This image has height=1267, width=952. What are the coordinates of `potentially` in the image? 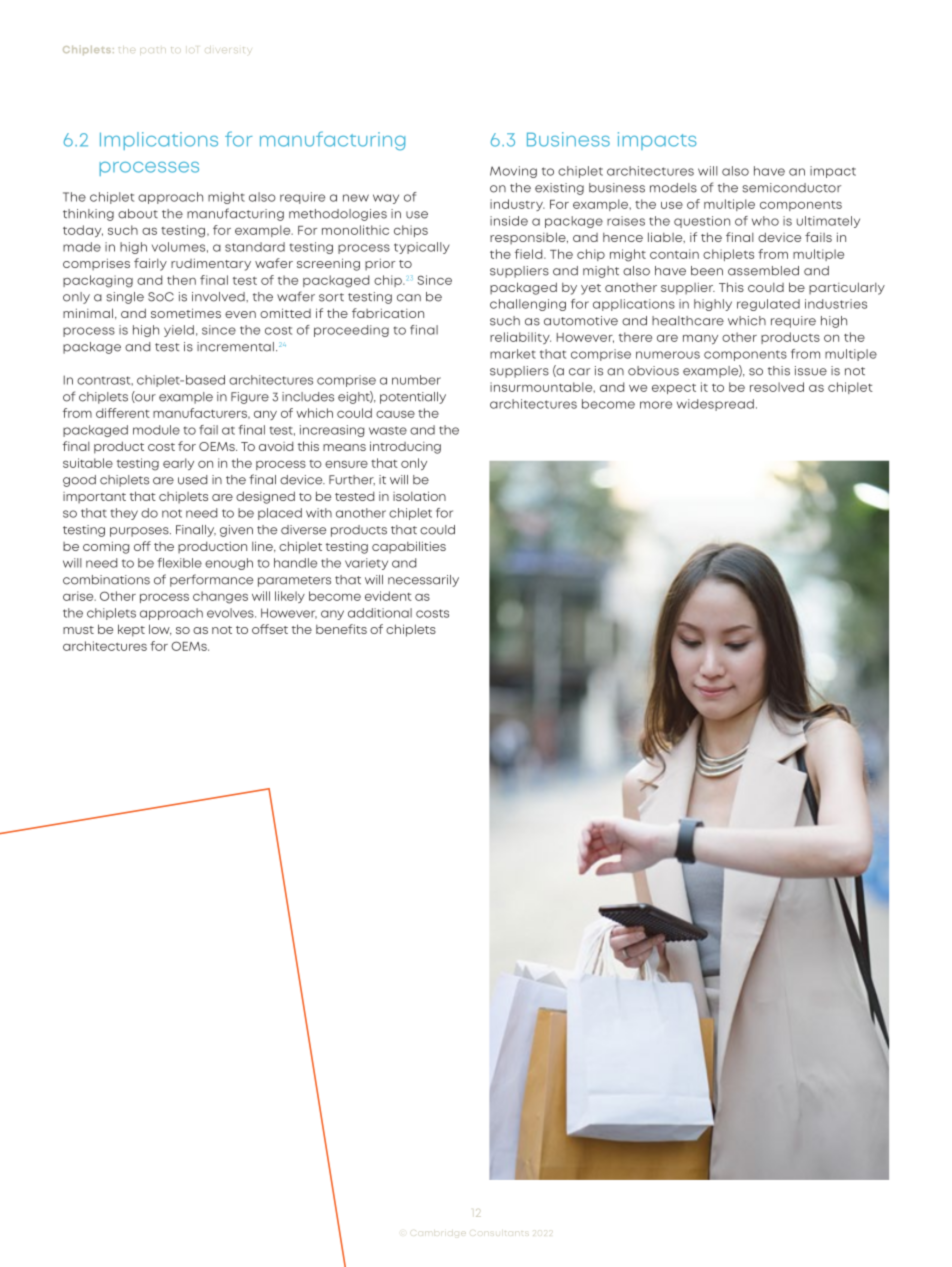 It's located at (413, 398).
